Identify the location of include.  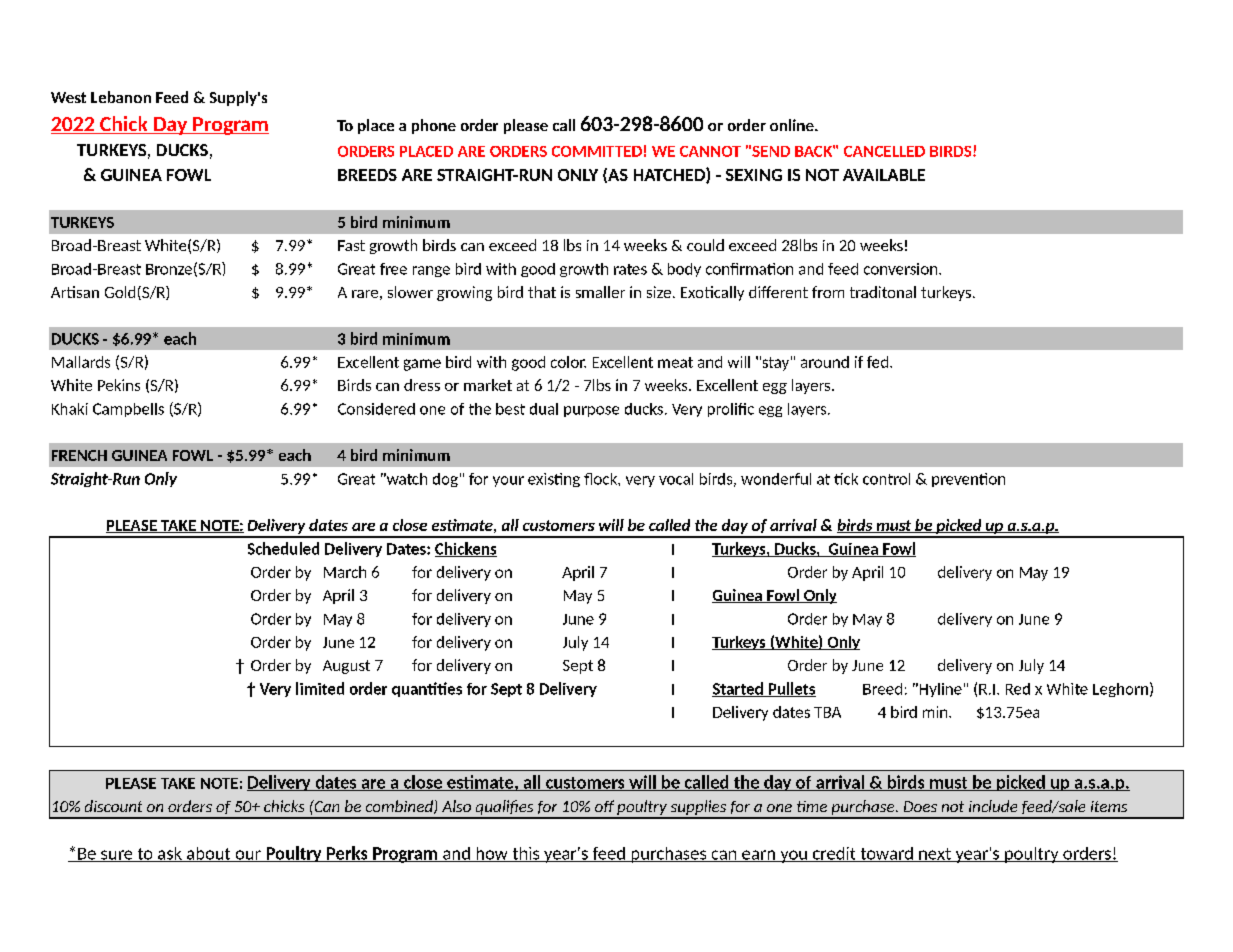
(993, 806).
